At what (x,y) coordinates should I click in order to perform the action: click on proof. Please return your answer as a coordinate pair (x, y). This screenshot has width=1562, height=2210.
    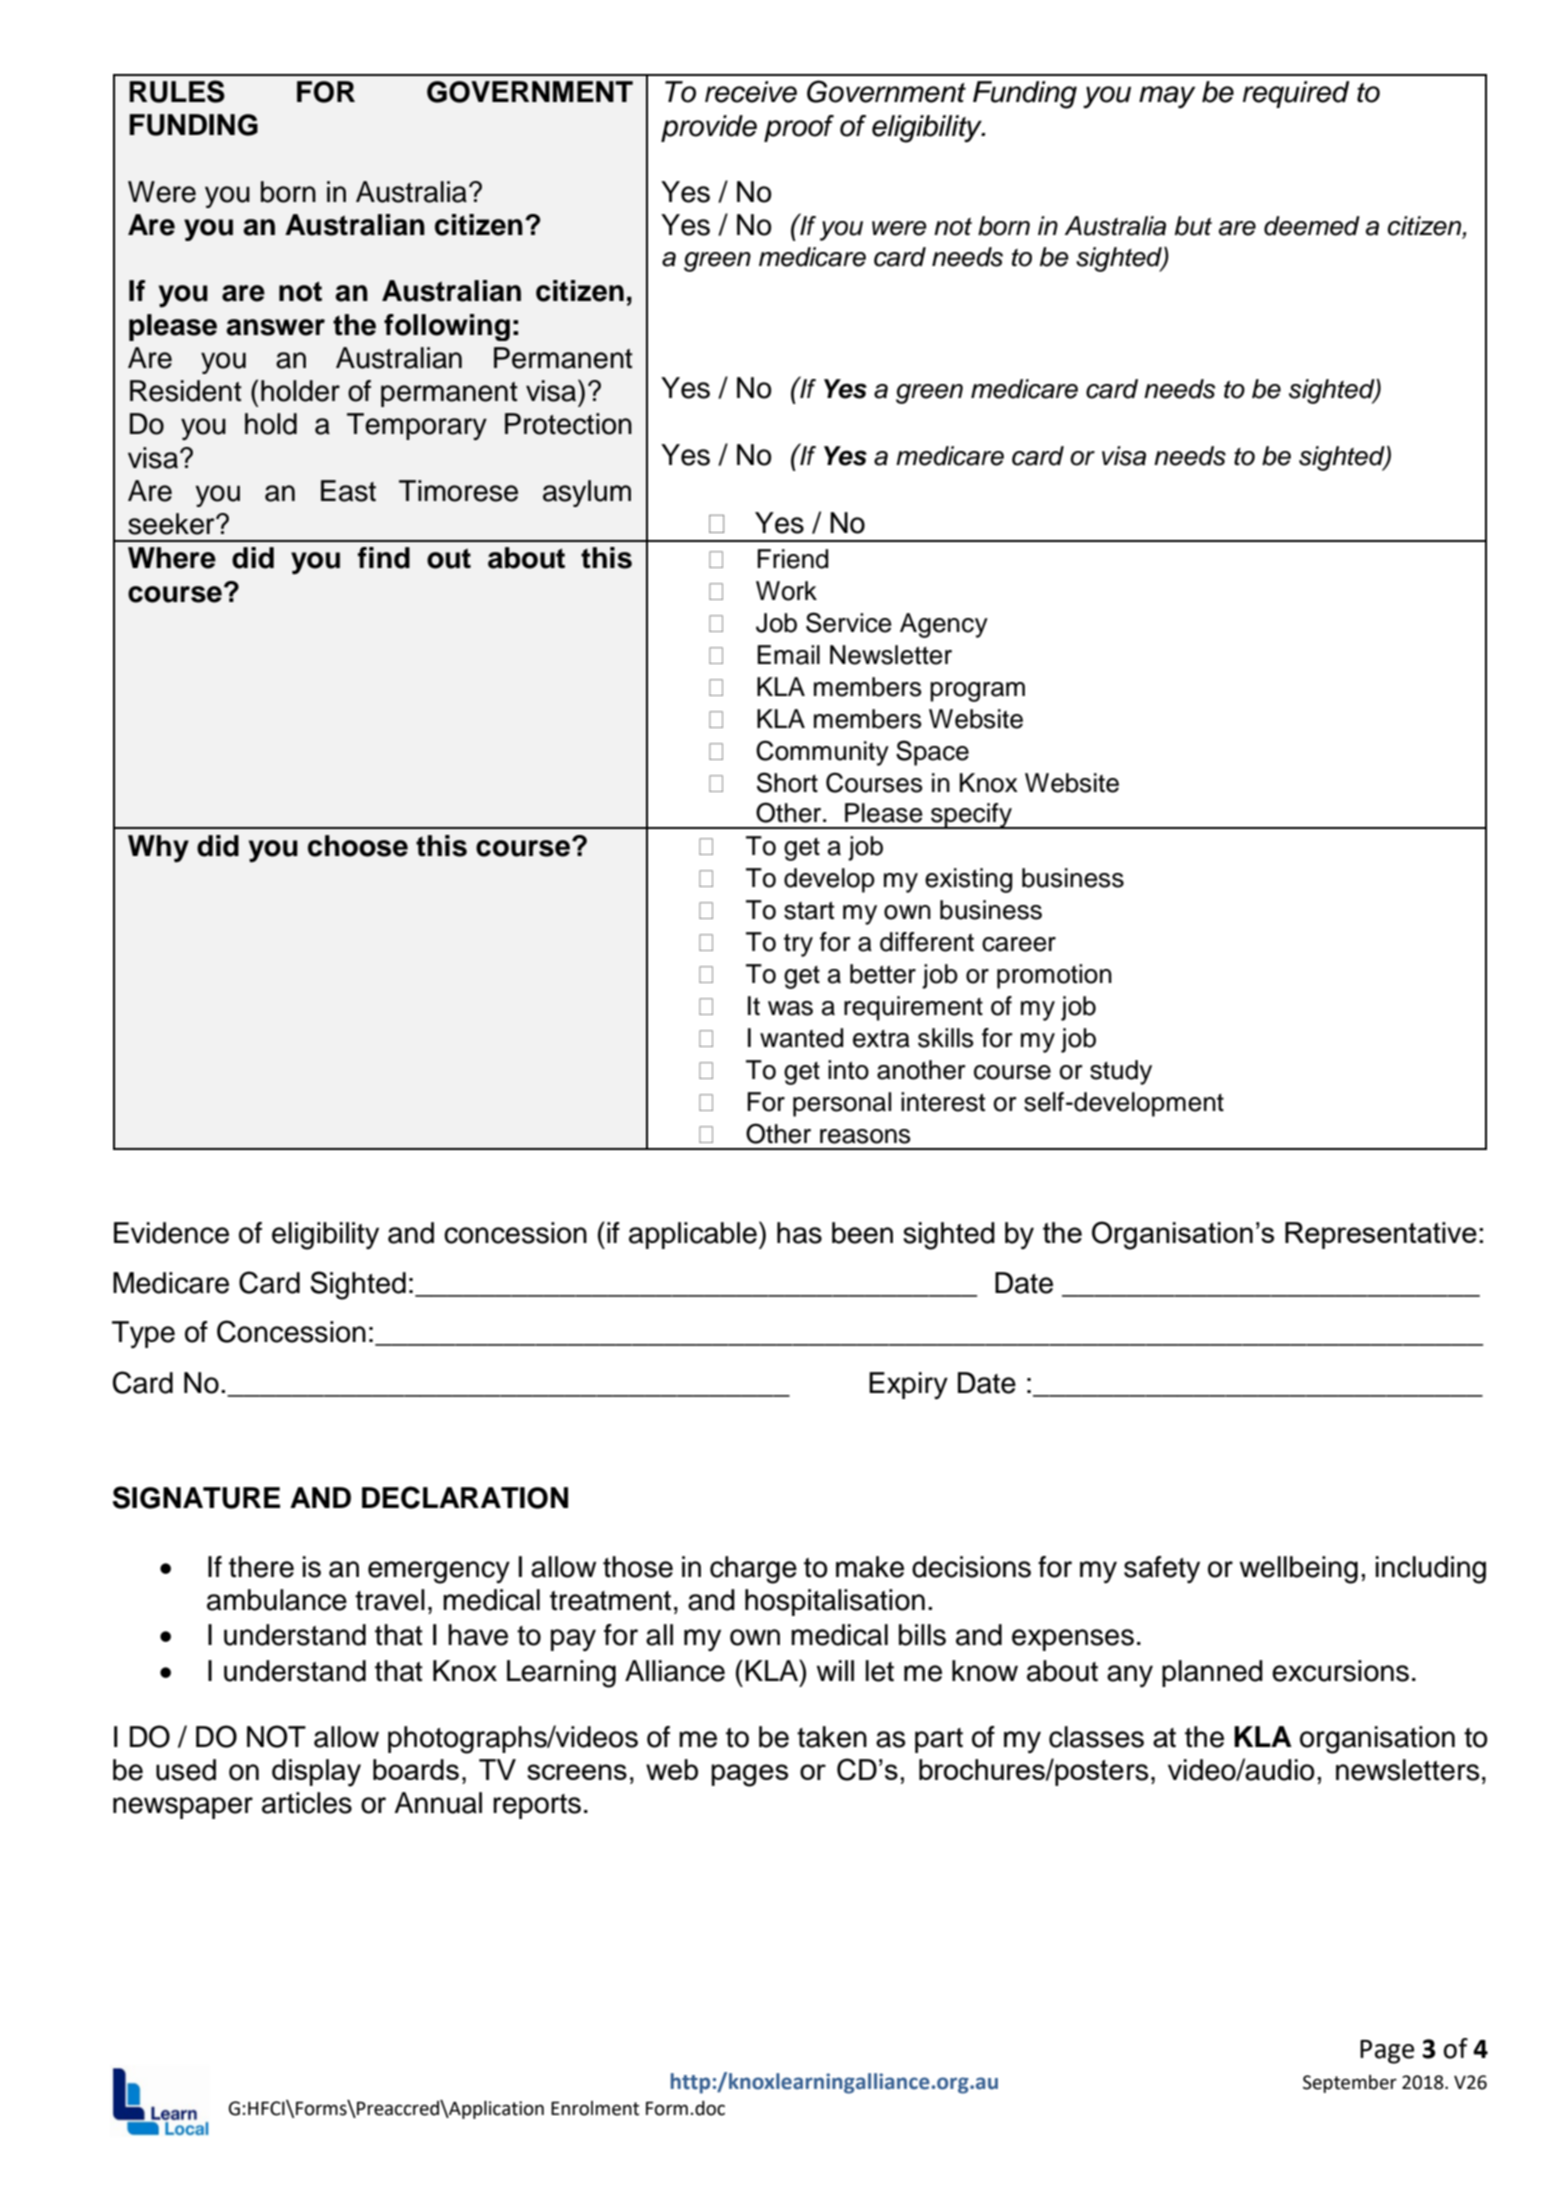
    Looking at the image, I should click on (799, 128).
